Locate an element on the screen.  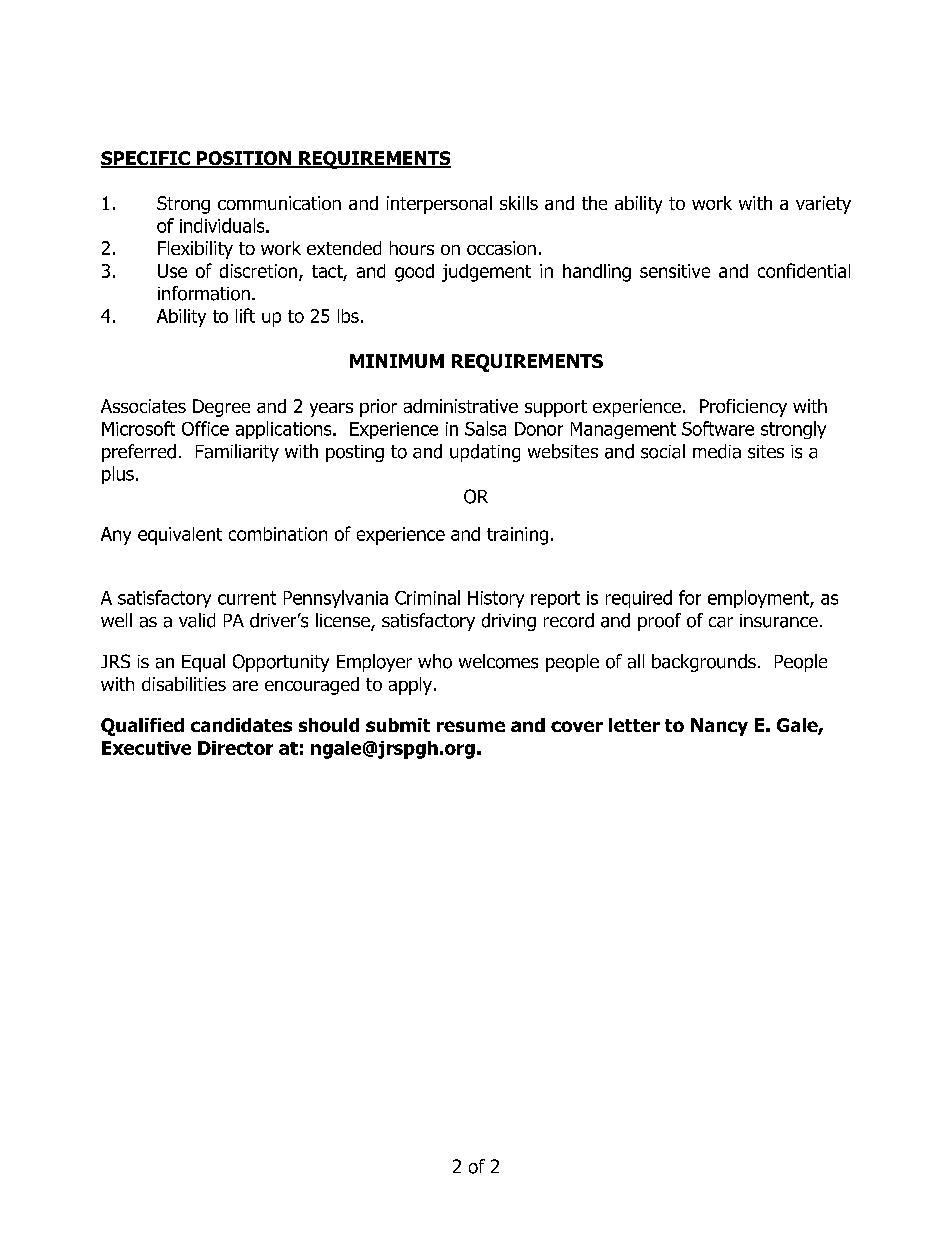
equivalent is located at coordinates (180, 536).
